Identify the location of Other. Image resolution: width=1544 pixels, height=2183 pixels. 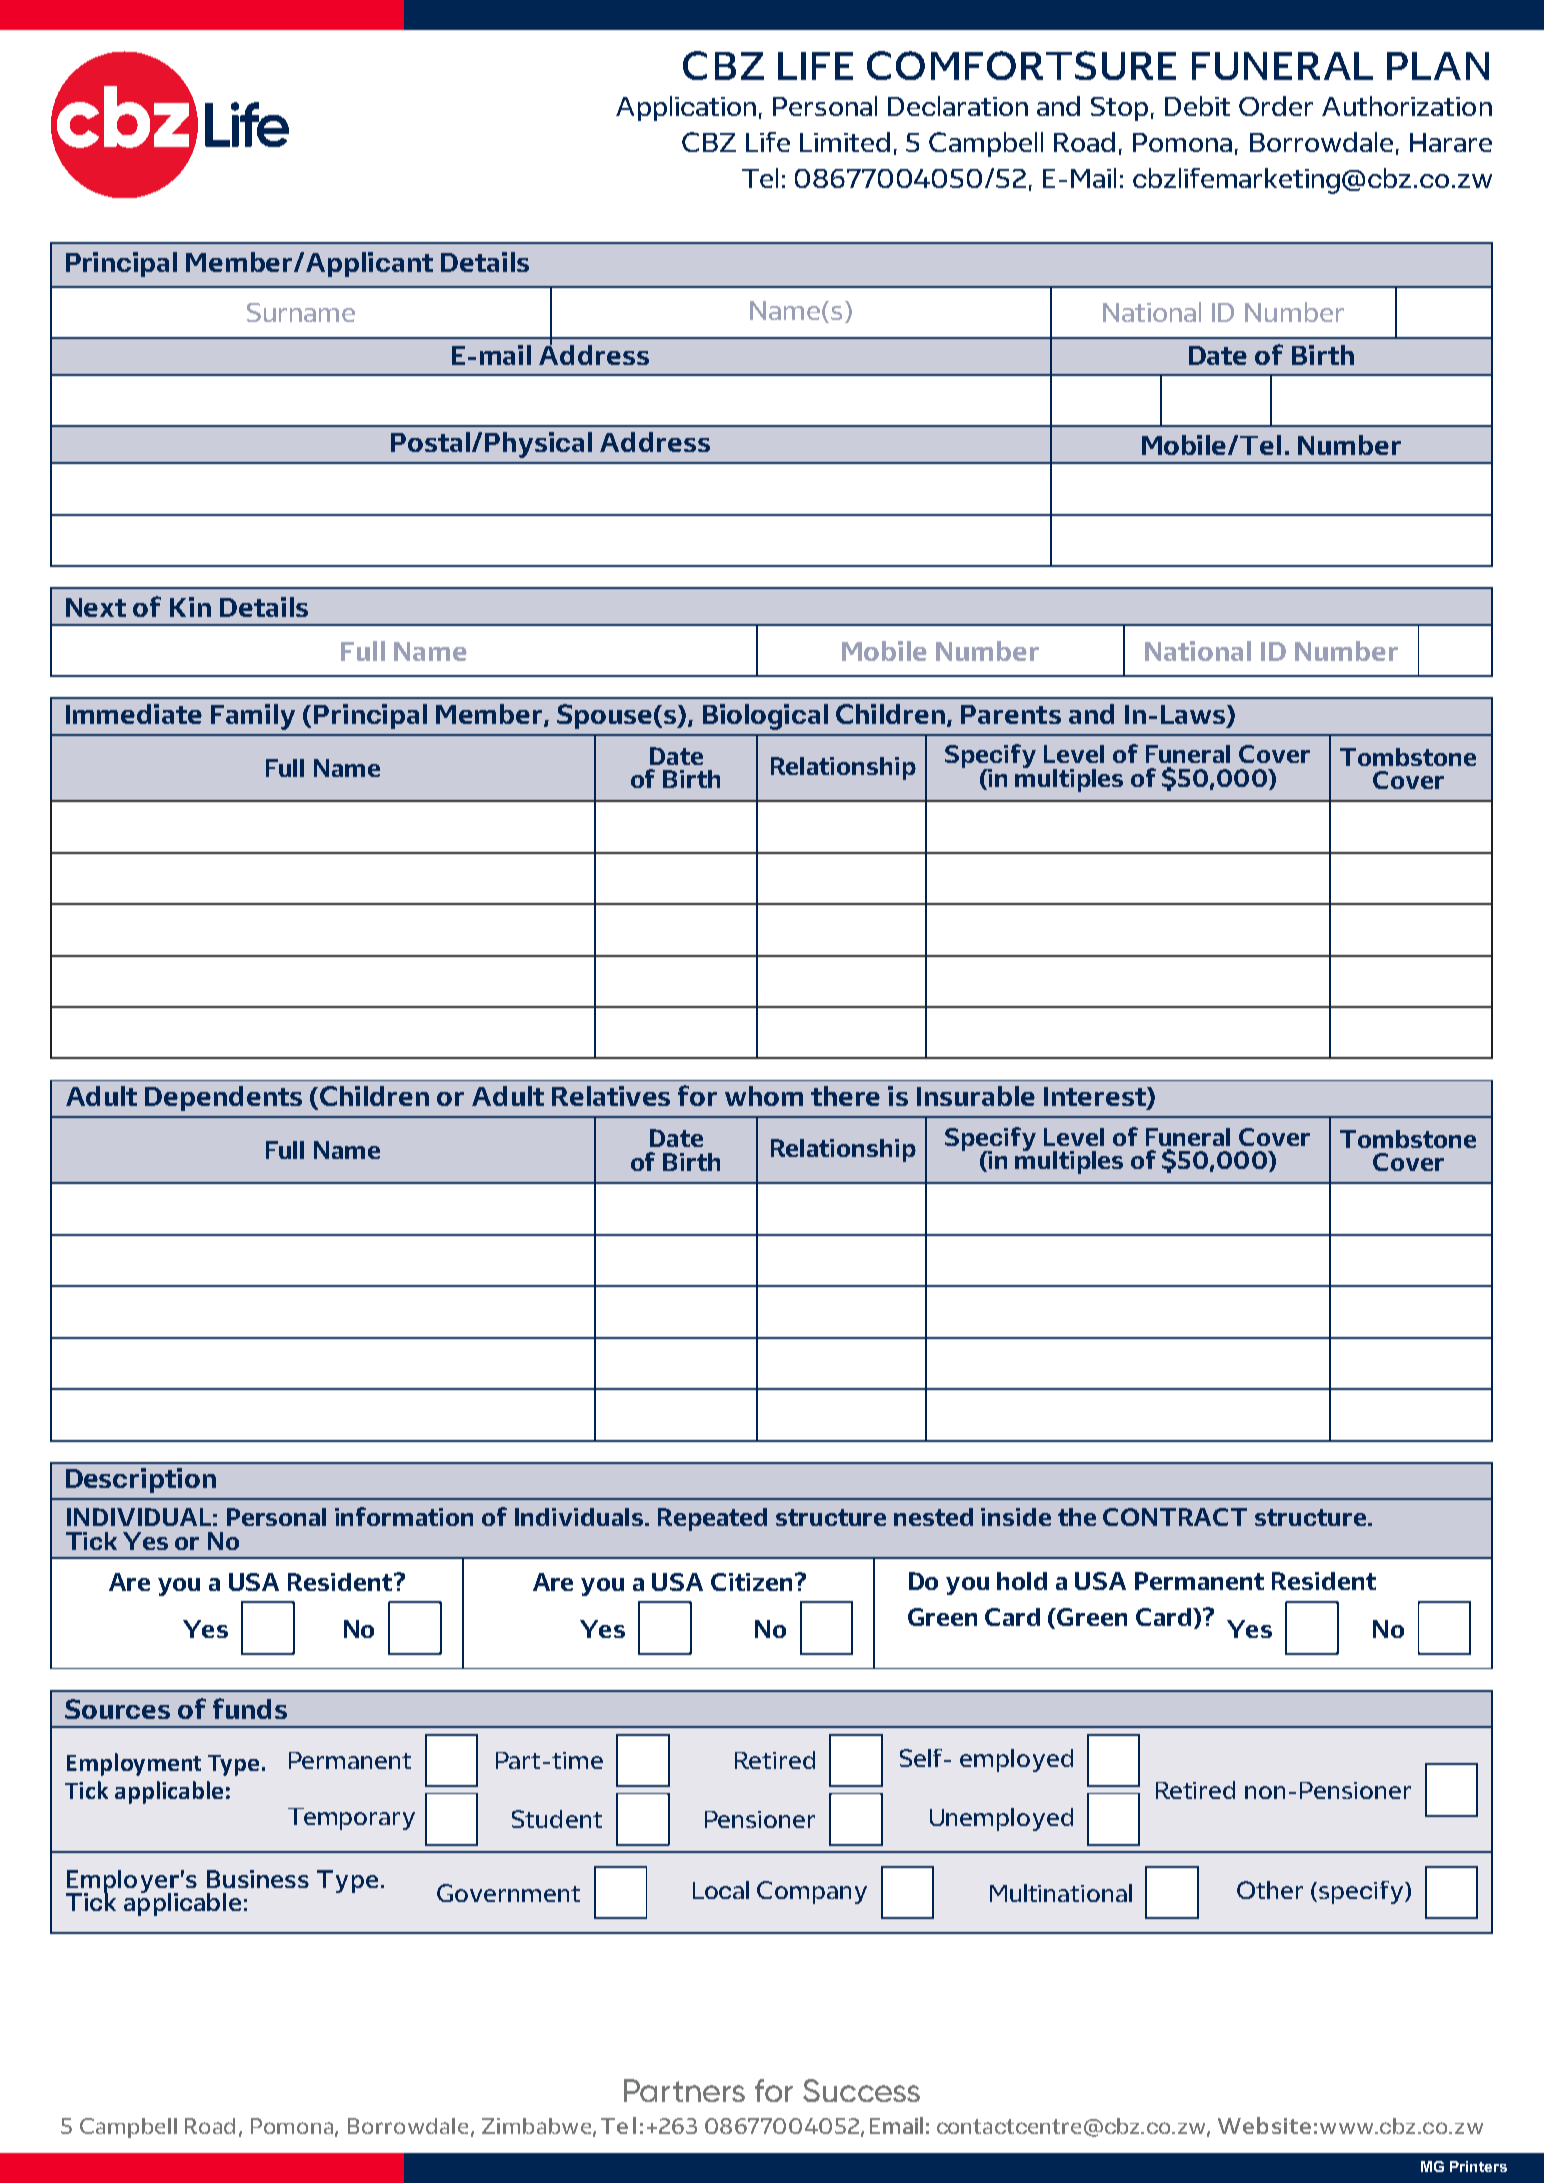
(1270, 1890).
